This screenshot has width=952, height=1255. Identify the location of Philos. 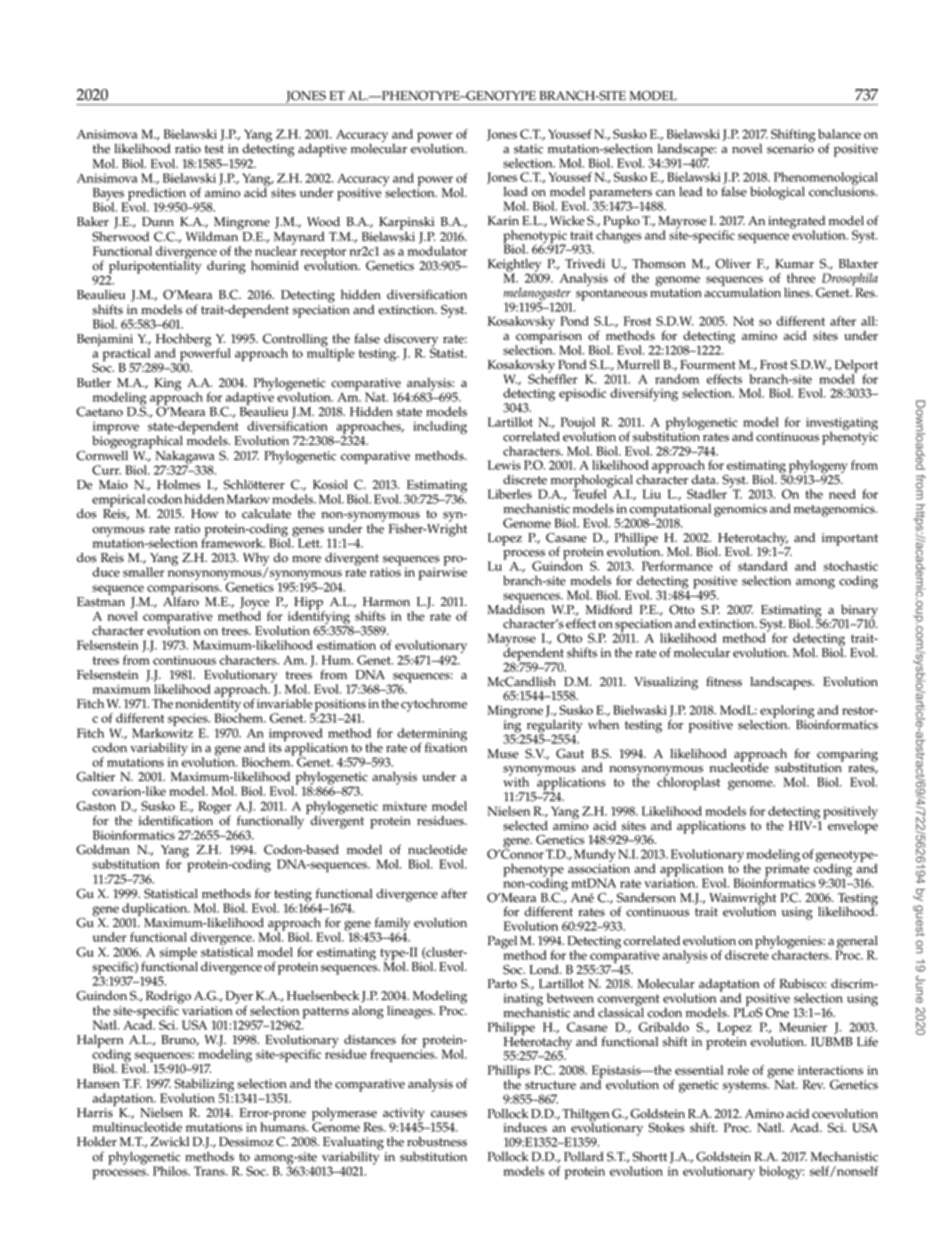
(171, 1171).
